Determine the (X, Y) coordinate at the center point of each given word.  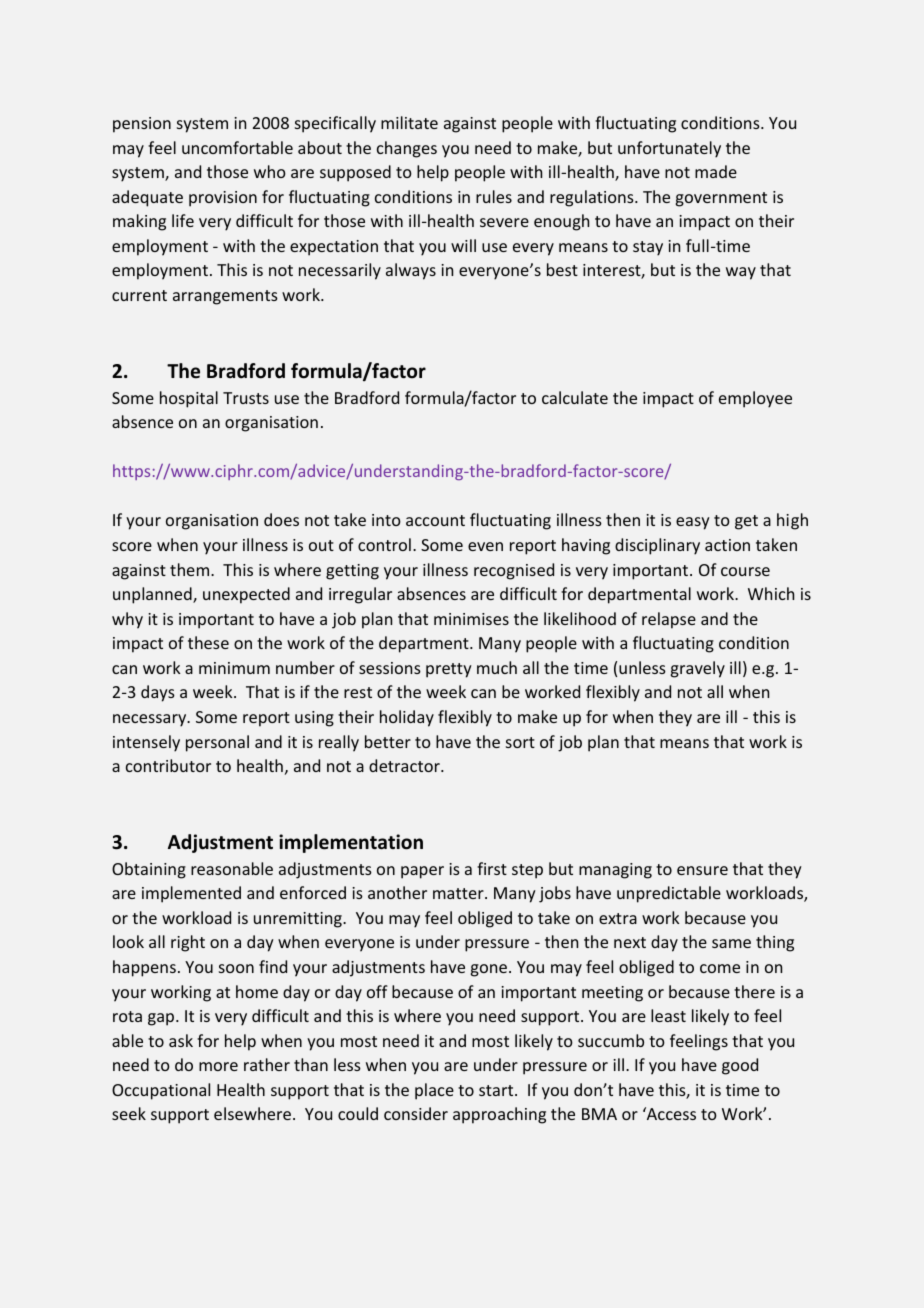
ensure (702, 870)
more (218, 1066)
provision (223, 199)
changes (407, 149)
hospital (189, 399)
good (740, 1066)
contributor (168, 765)
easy (693, 523)
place (434, 1091)
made (716, 171)
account (435, 520)
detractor (405, 765)
